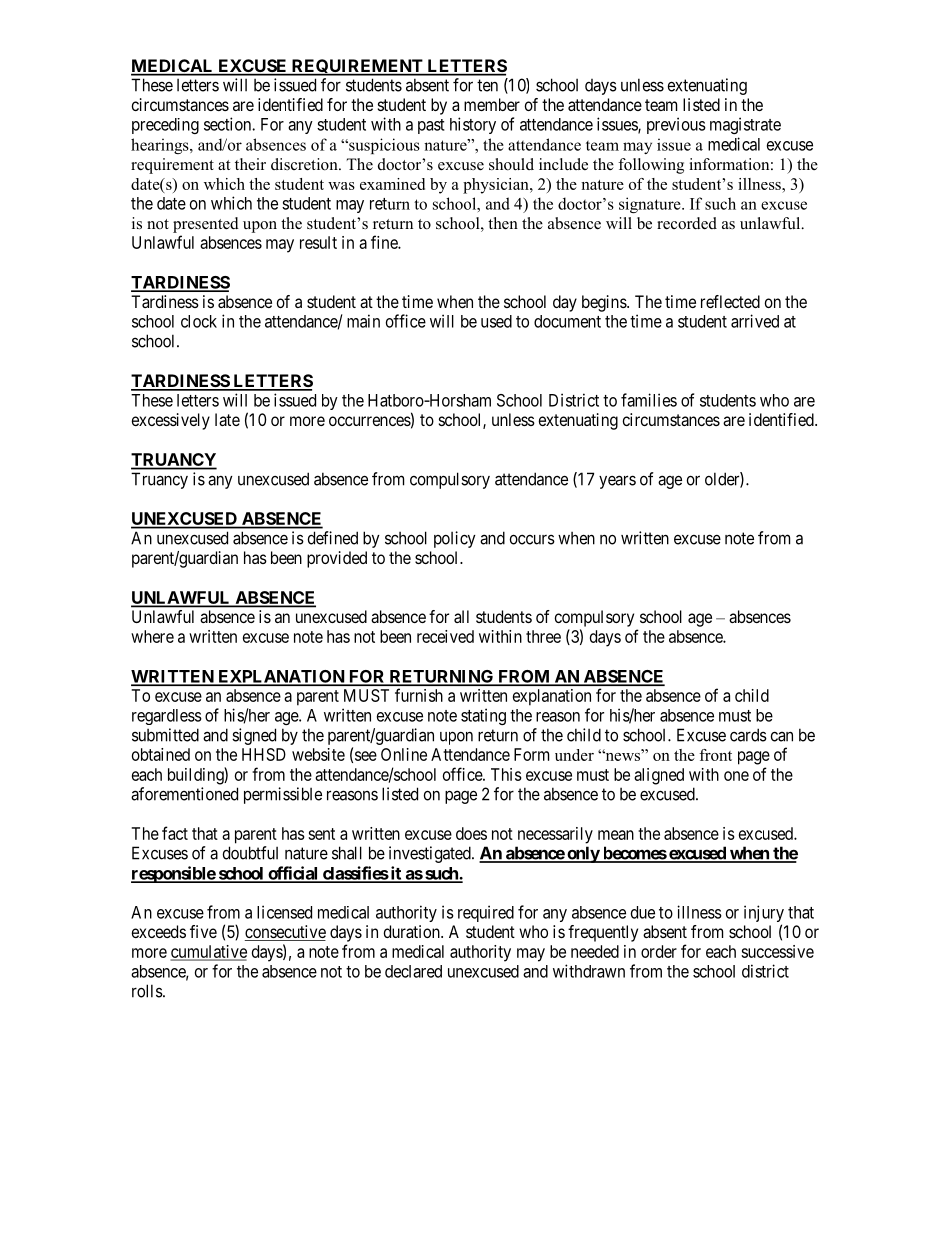 The width and height of the screenshot is (952, 1233). What do you see at coordinates (617, 482) in the screenshot?
I see `years` at bounding box center [617, 482].
